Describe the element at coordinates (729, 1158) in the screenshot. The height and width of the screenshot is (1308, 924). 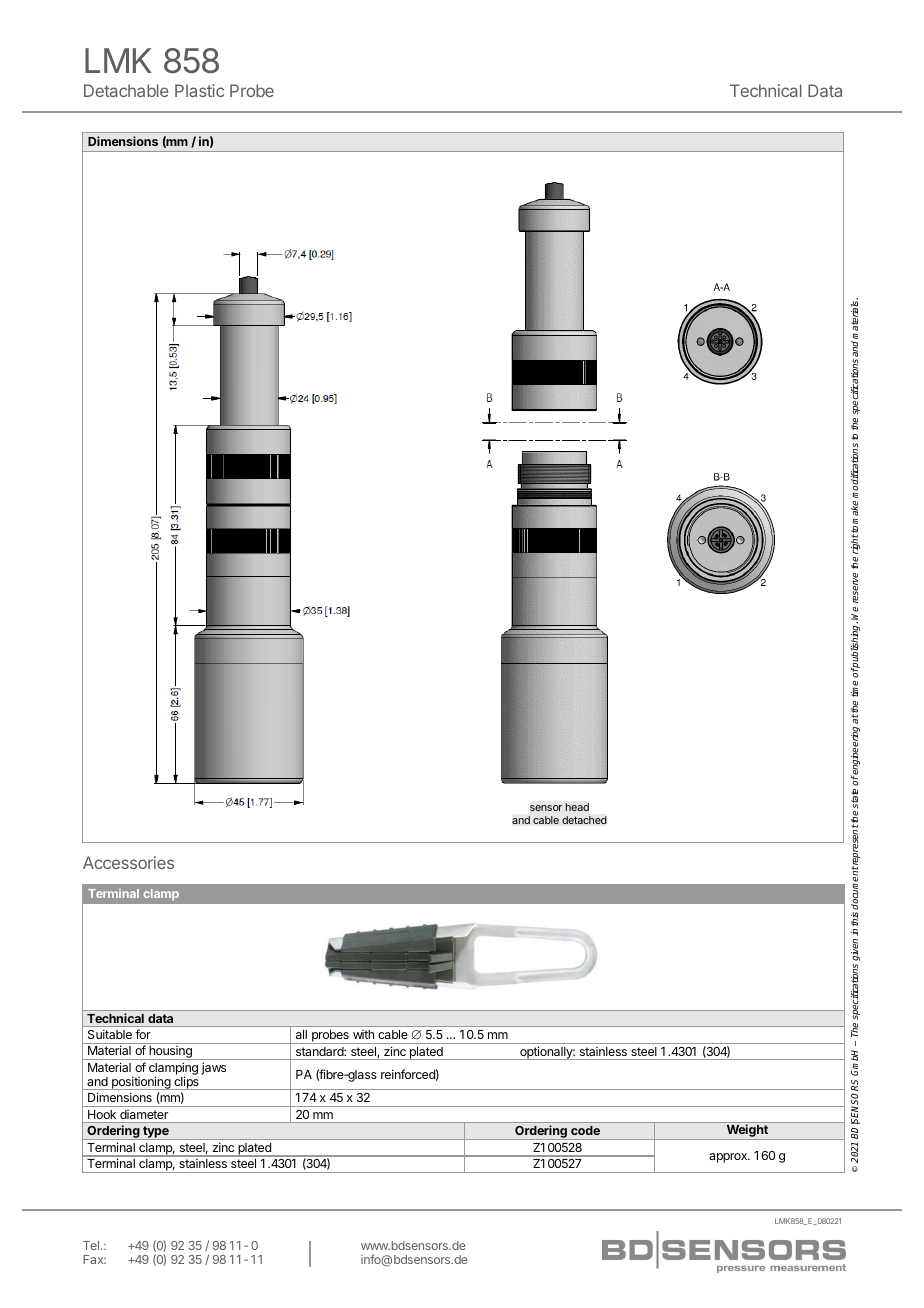
I see `approx` at that location.
